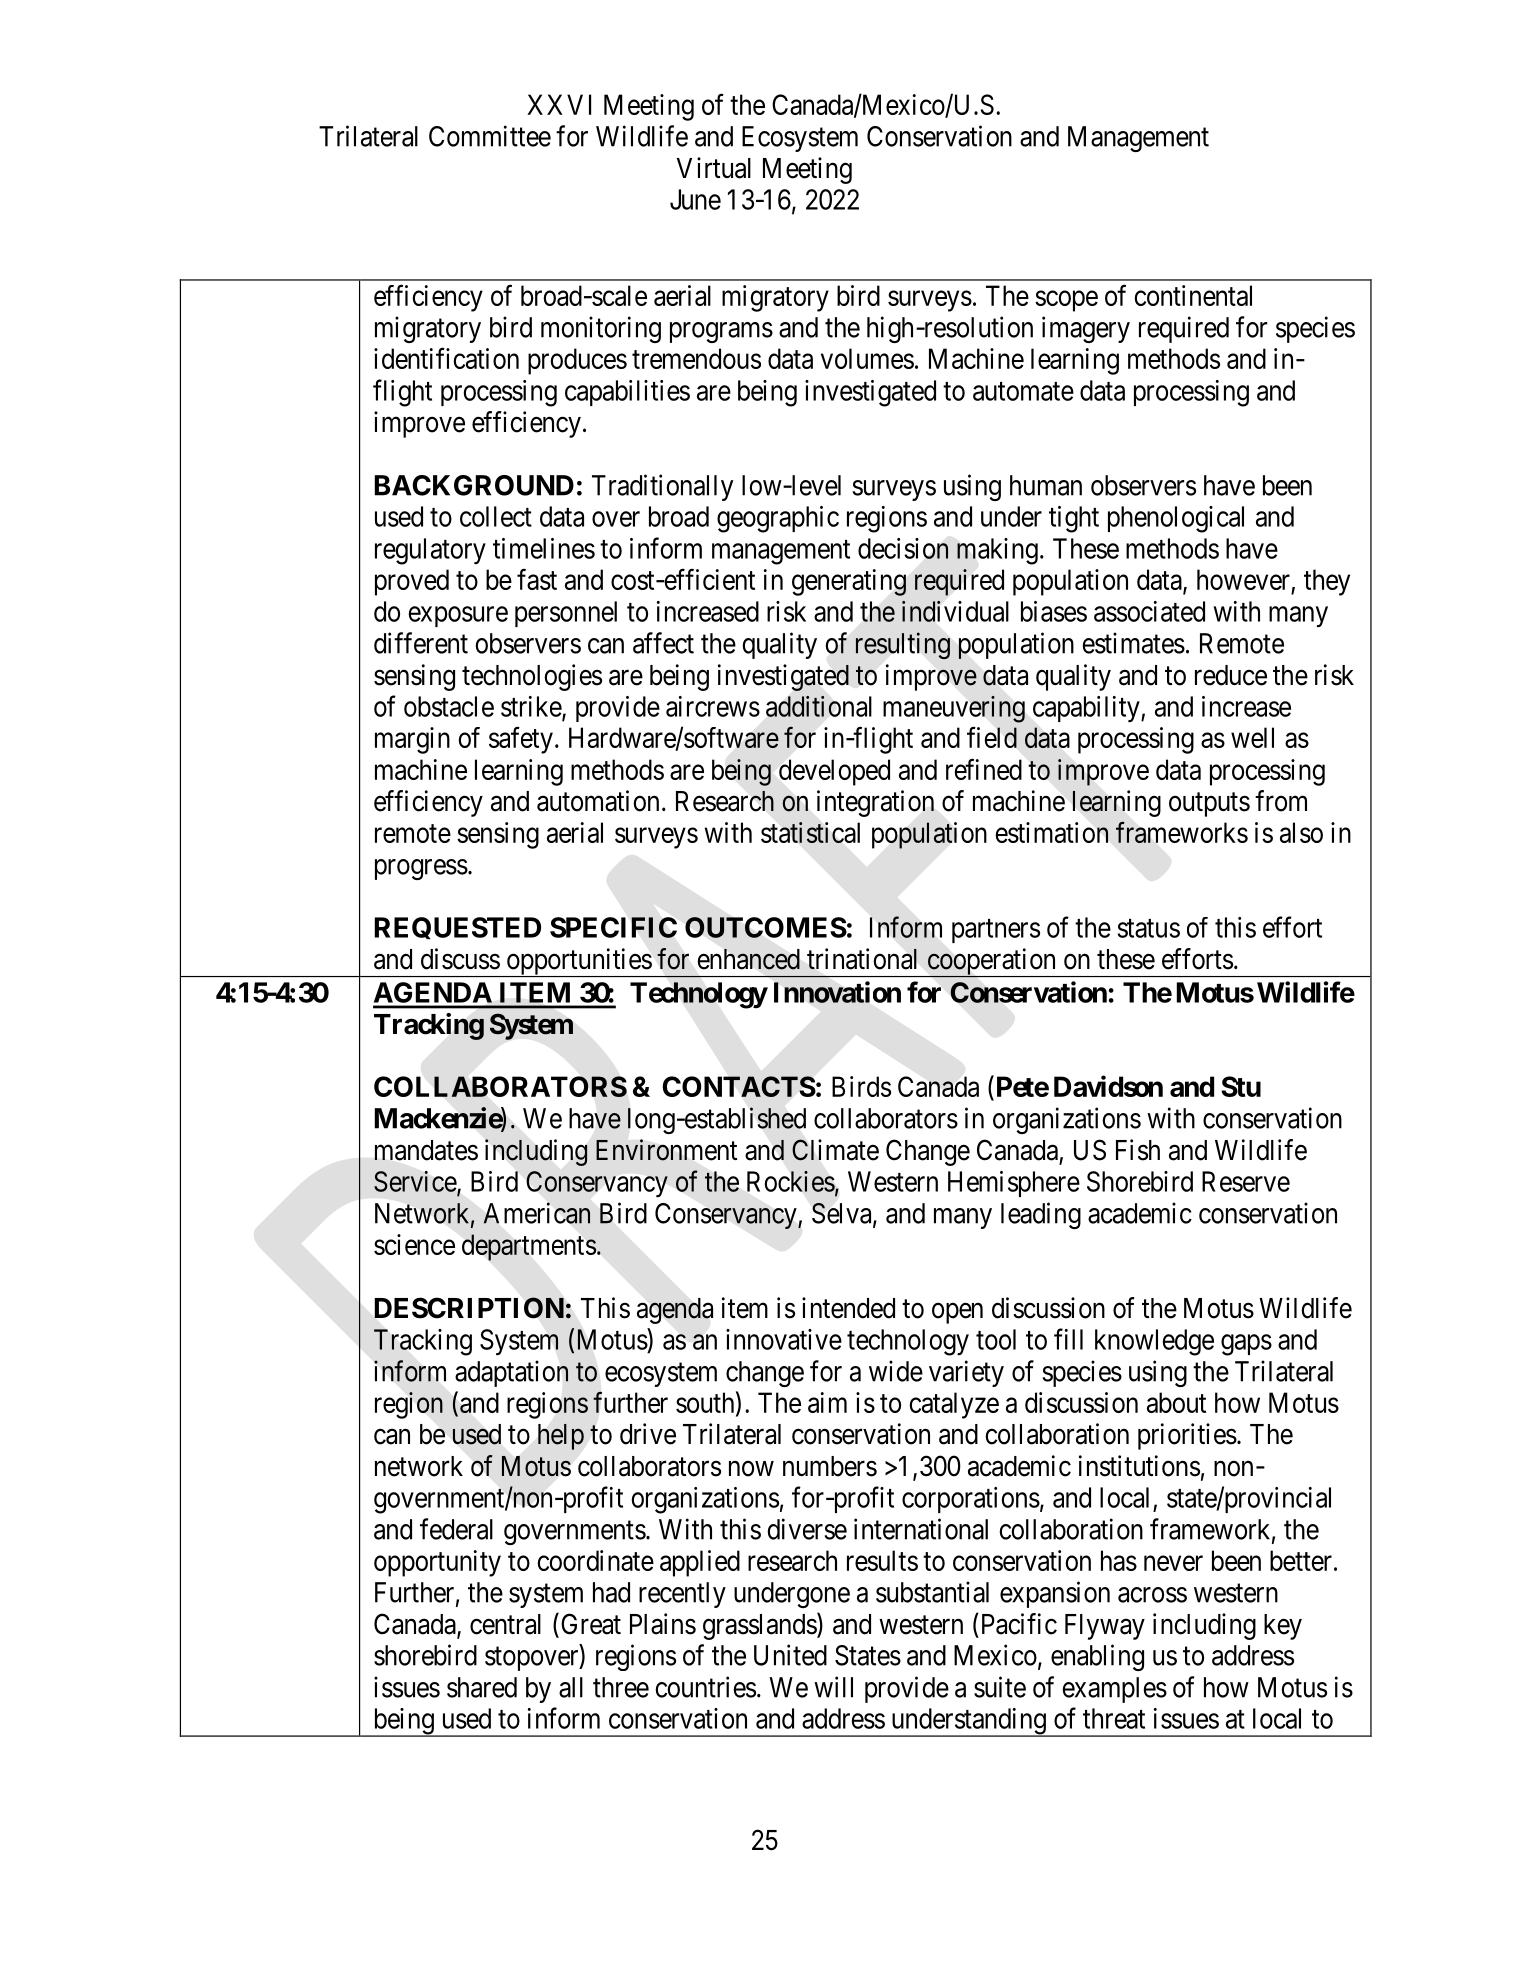 The height and width of the screenshot is (1978, 1528). What do you see at coordinates (1014, 1184) in the screenshot?
I see `Hemisphere` at bounding box center [1014, 1184].
